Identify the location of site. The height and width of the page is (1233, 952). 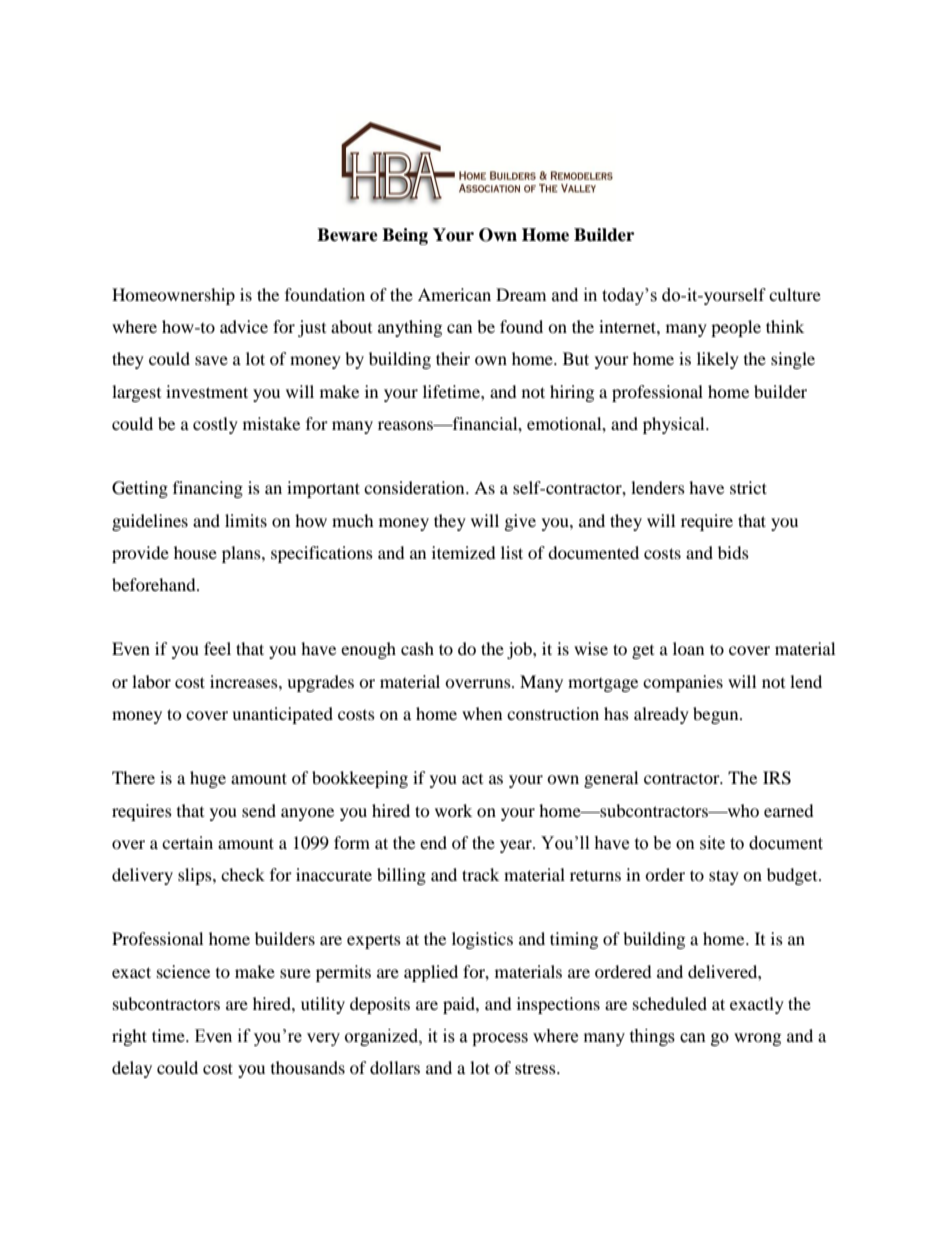
(712, 843).
